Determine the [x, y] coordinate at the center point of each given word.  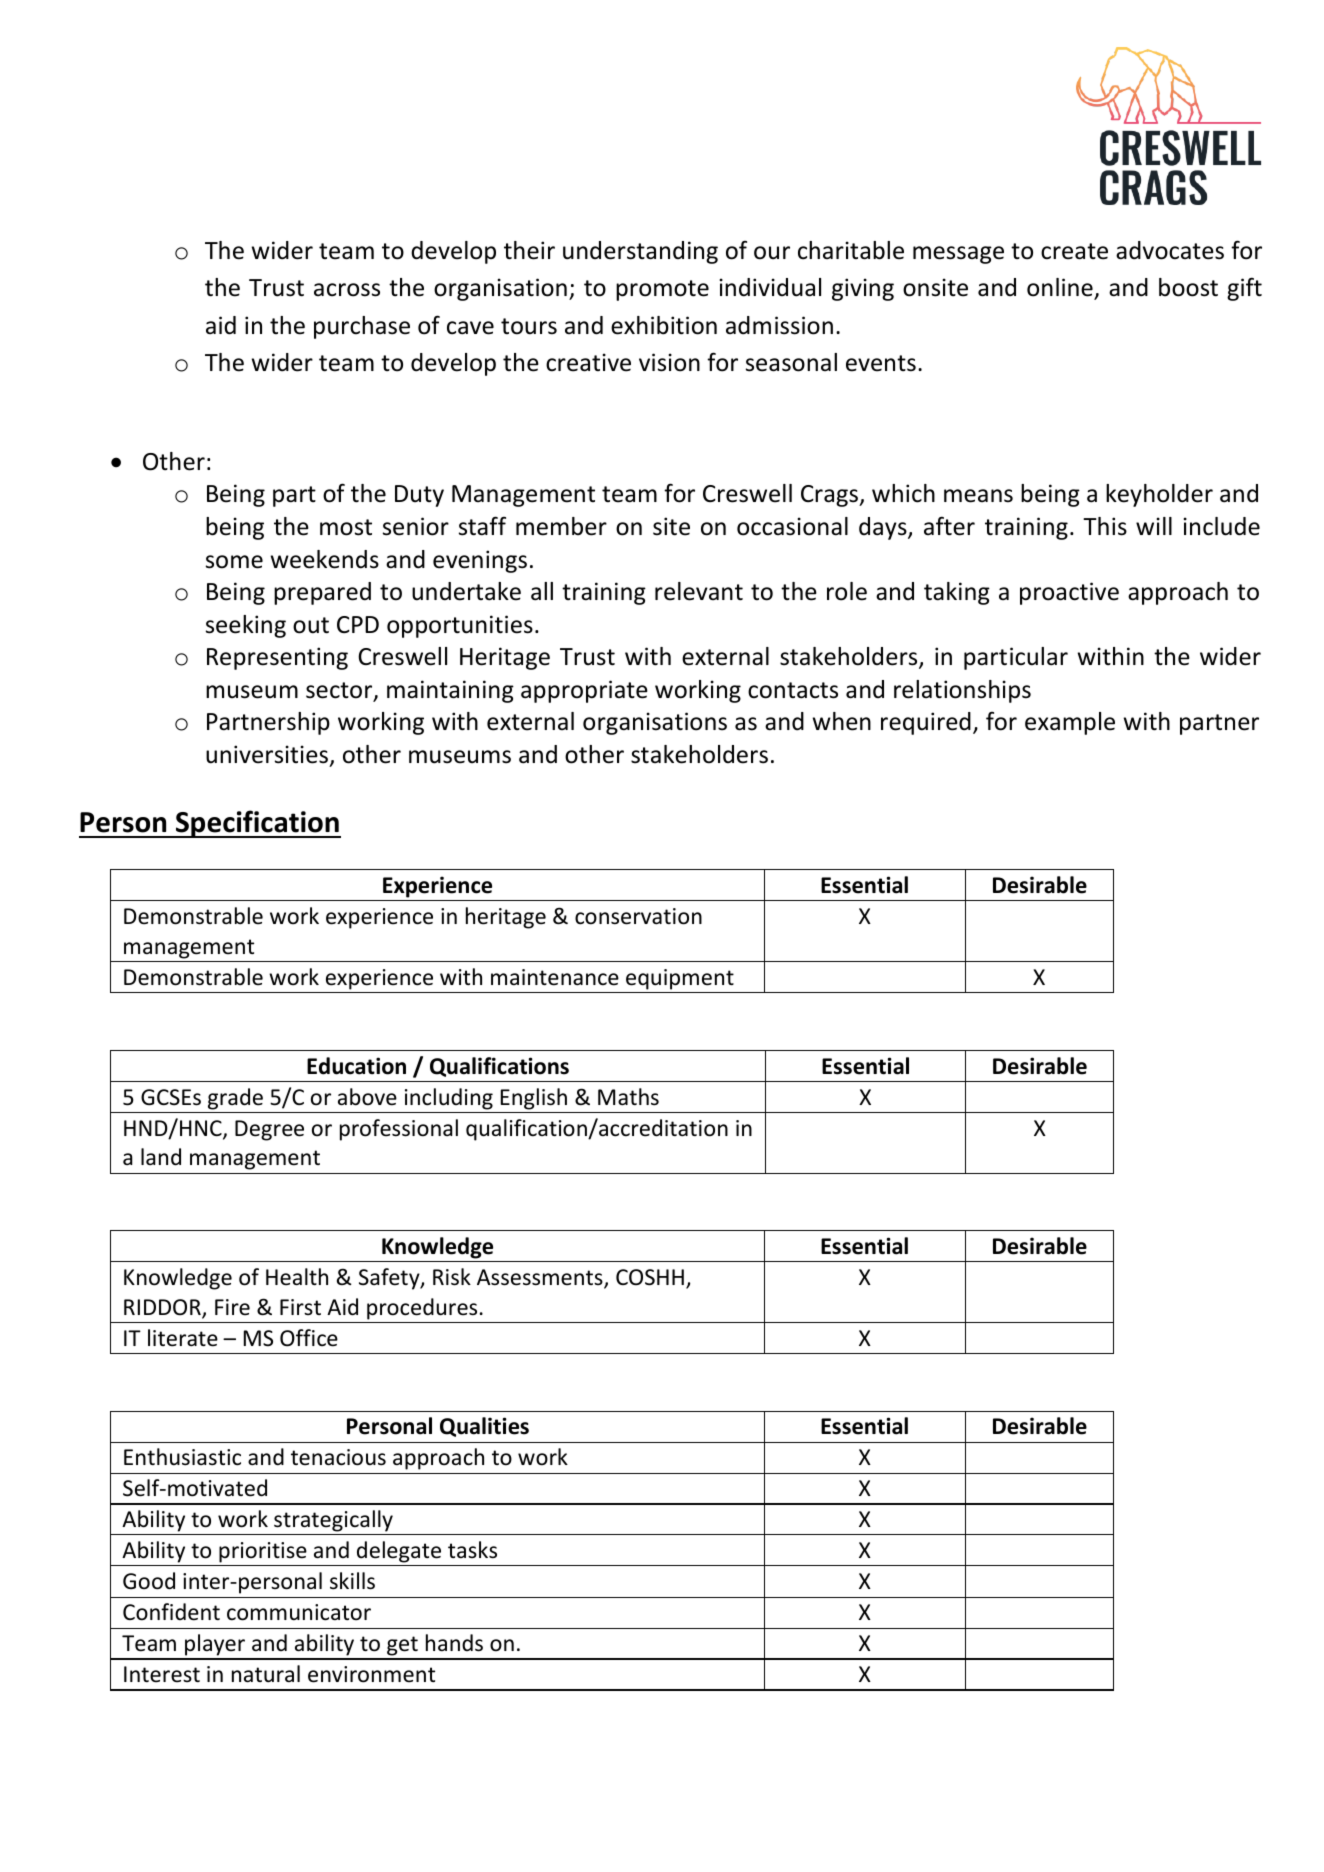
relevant [699, 591]
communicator [299, 1612]
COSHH [650, 1277]
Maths [628, 1097]
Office [309, 1338]
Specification [257, 824]
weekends [325, 559]
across [347, 290]
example [1070, 723]
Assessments [541, 1278]
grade [235, 1099]
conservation [638, 916]
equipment [680, 979]
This [1105, 526]
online [1061, 288]
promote [662, 290]
